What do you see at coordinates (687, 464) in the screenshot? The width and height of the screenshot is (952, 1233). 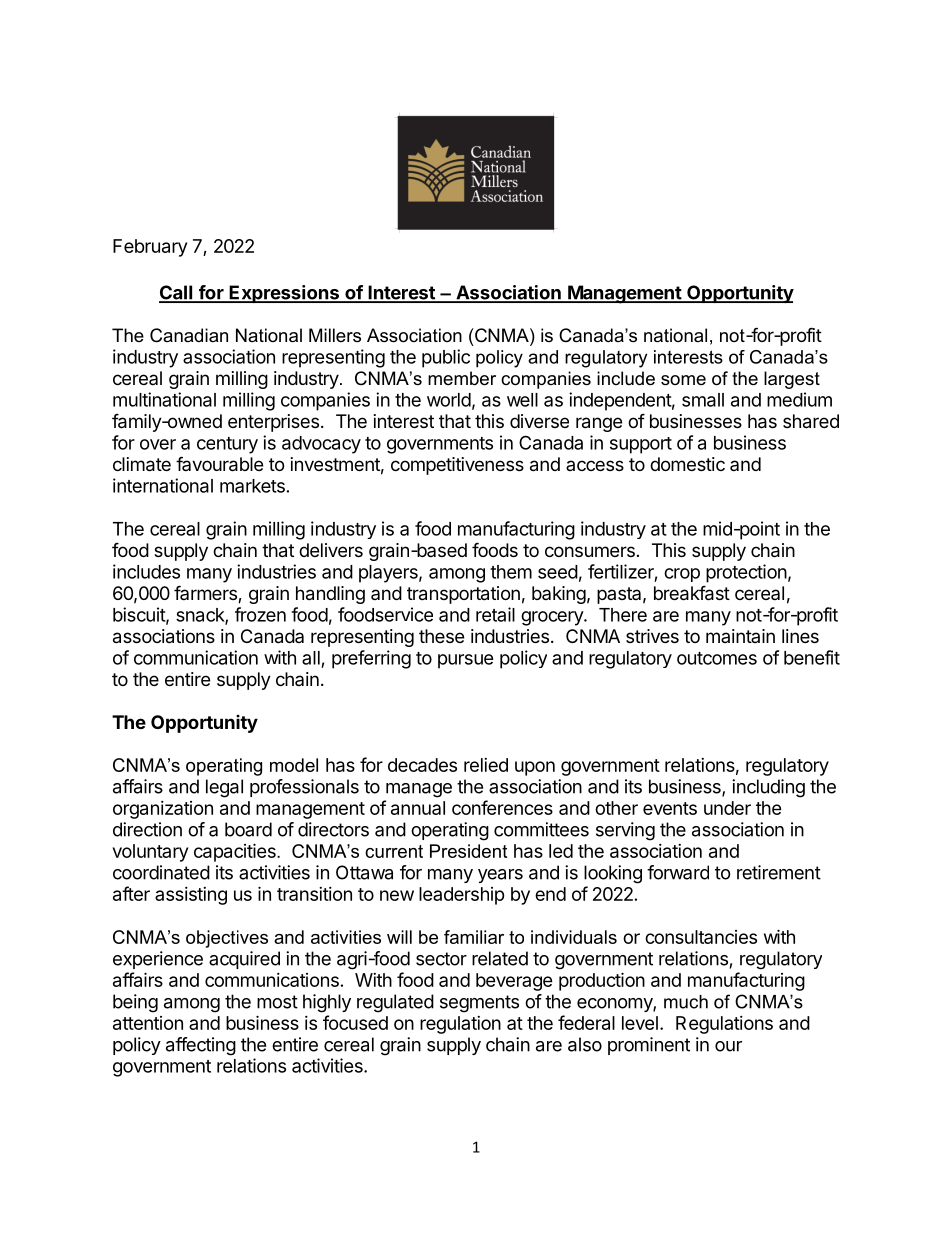 I see `domestic` at bounding box center [687, 464].
